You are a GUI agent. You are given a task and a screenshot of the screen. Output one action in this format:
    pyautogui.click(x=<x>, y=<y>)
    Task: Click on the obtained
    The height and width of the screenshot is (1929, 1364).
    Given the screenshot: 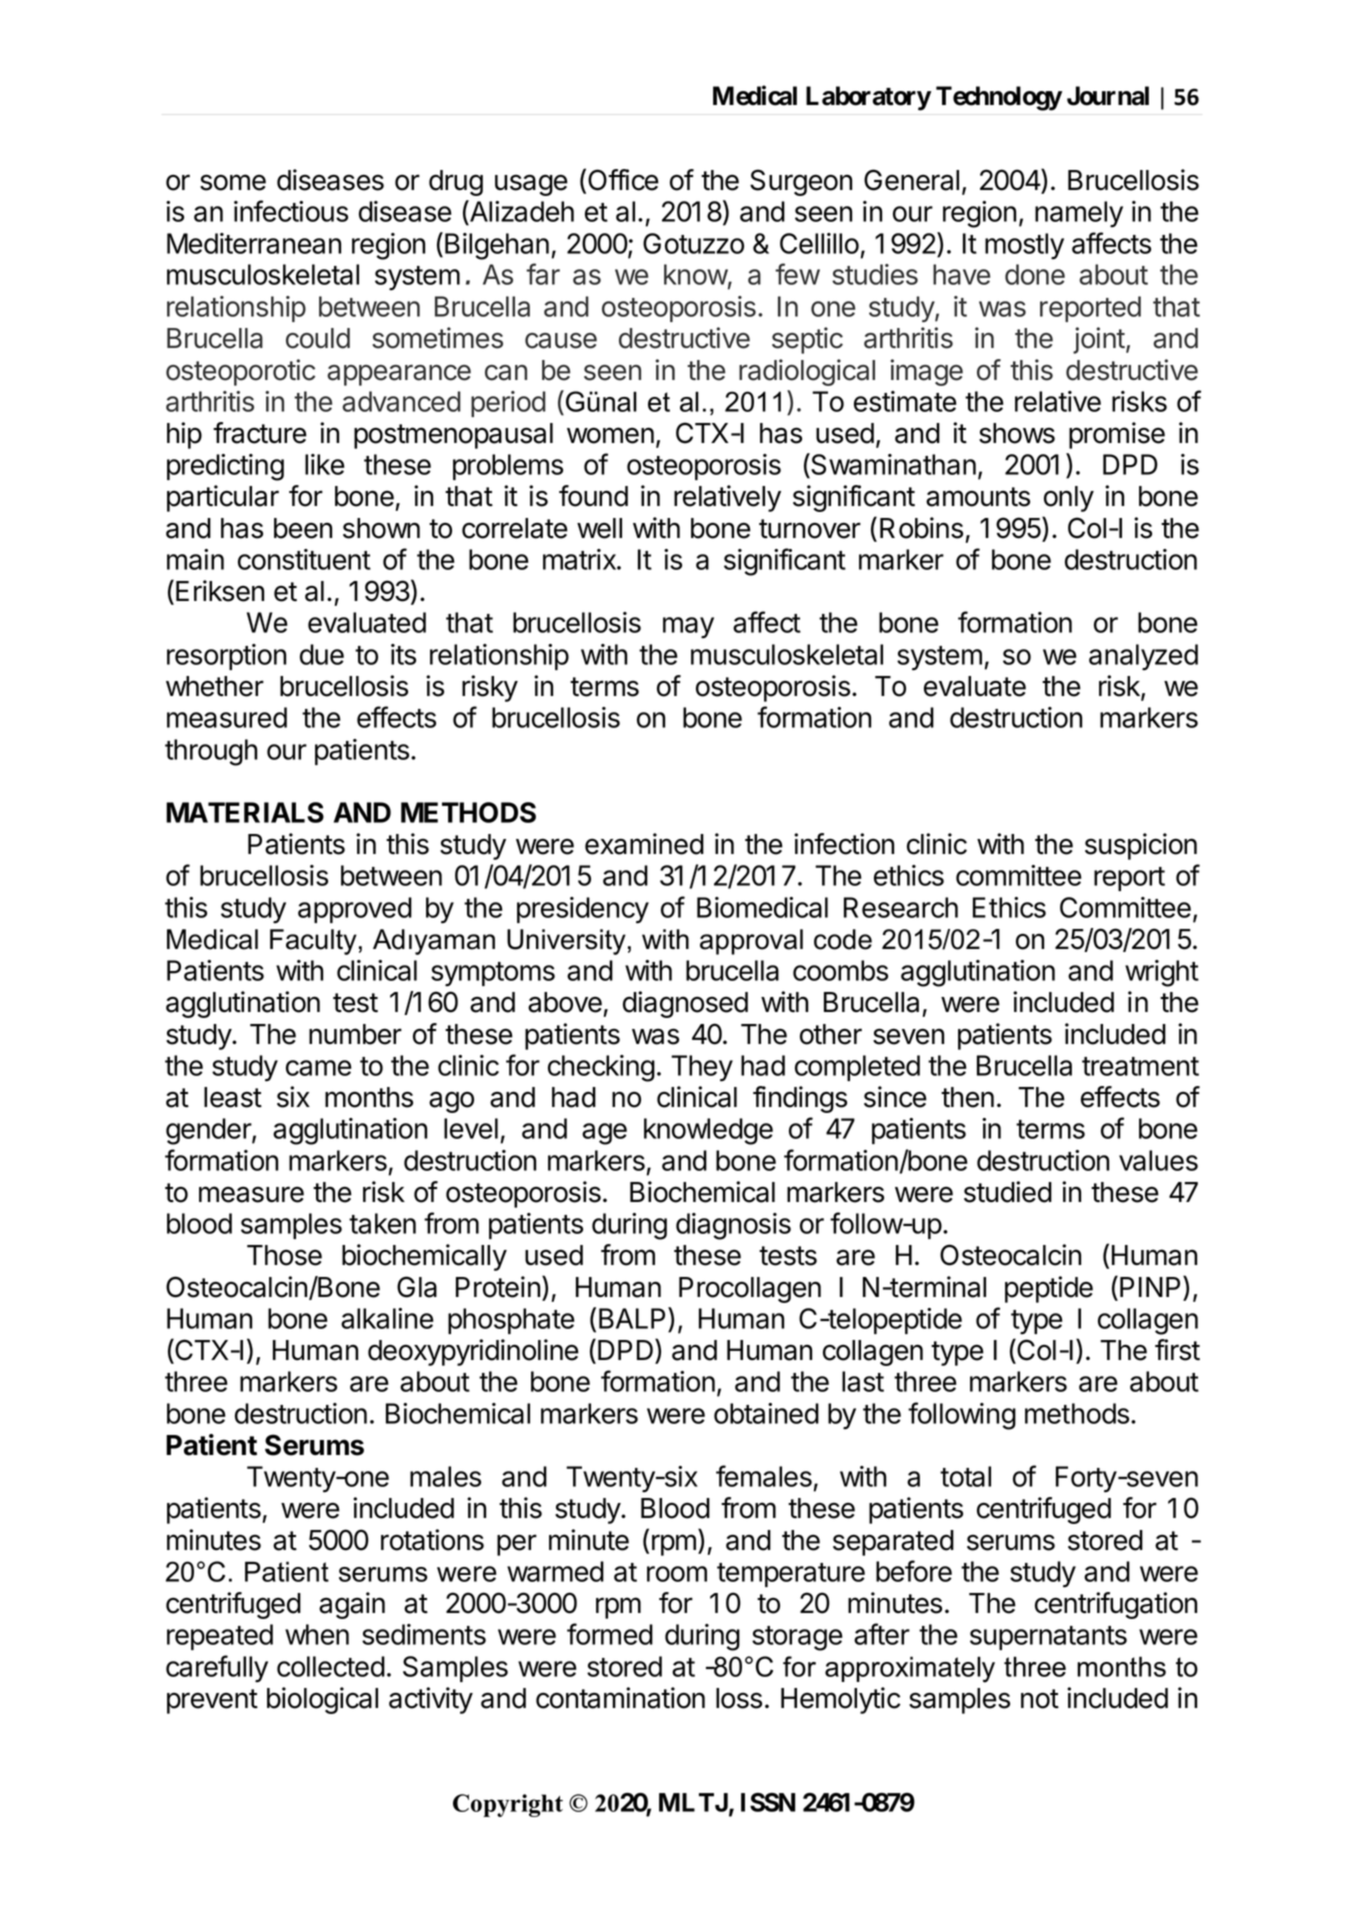 What is the action you would take?
    pyautogui.click(x=766, y=1413)
